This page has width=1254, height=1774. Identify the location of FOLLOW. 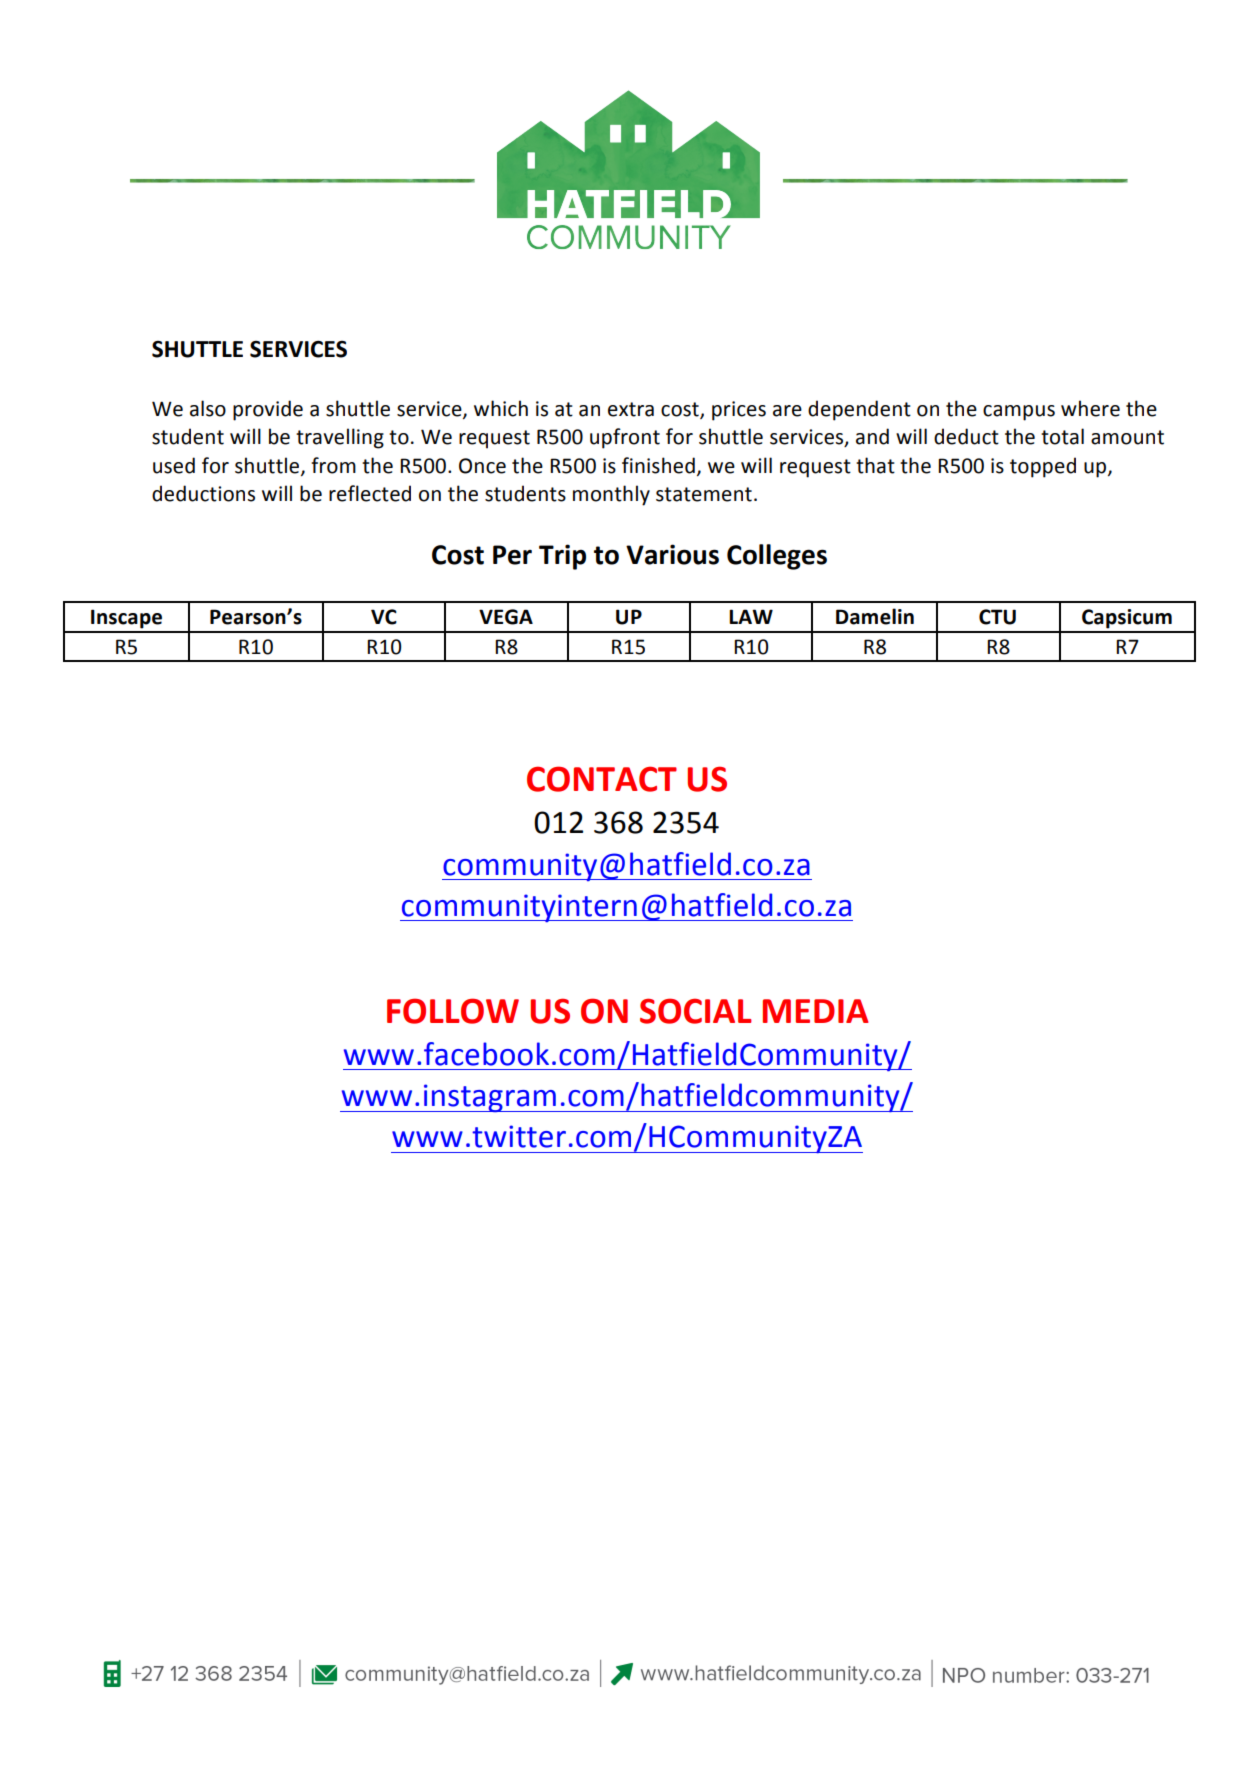
(453, 1011).
